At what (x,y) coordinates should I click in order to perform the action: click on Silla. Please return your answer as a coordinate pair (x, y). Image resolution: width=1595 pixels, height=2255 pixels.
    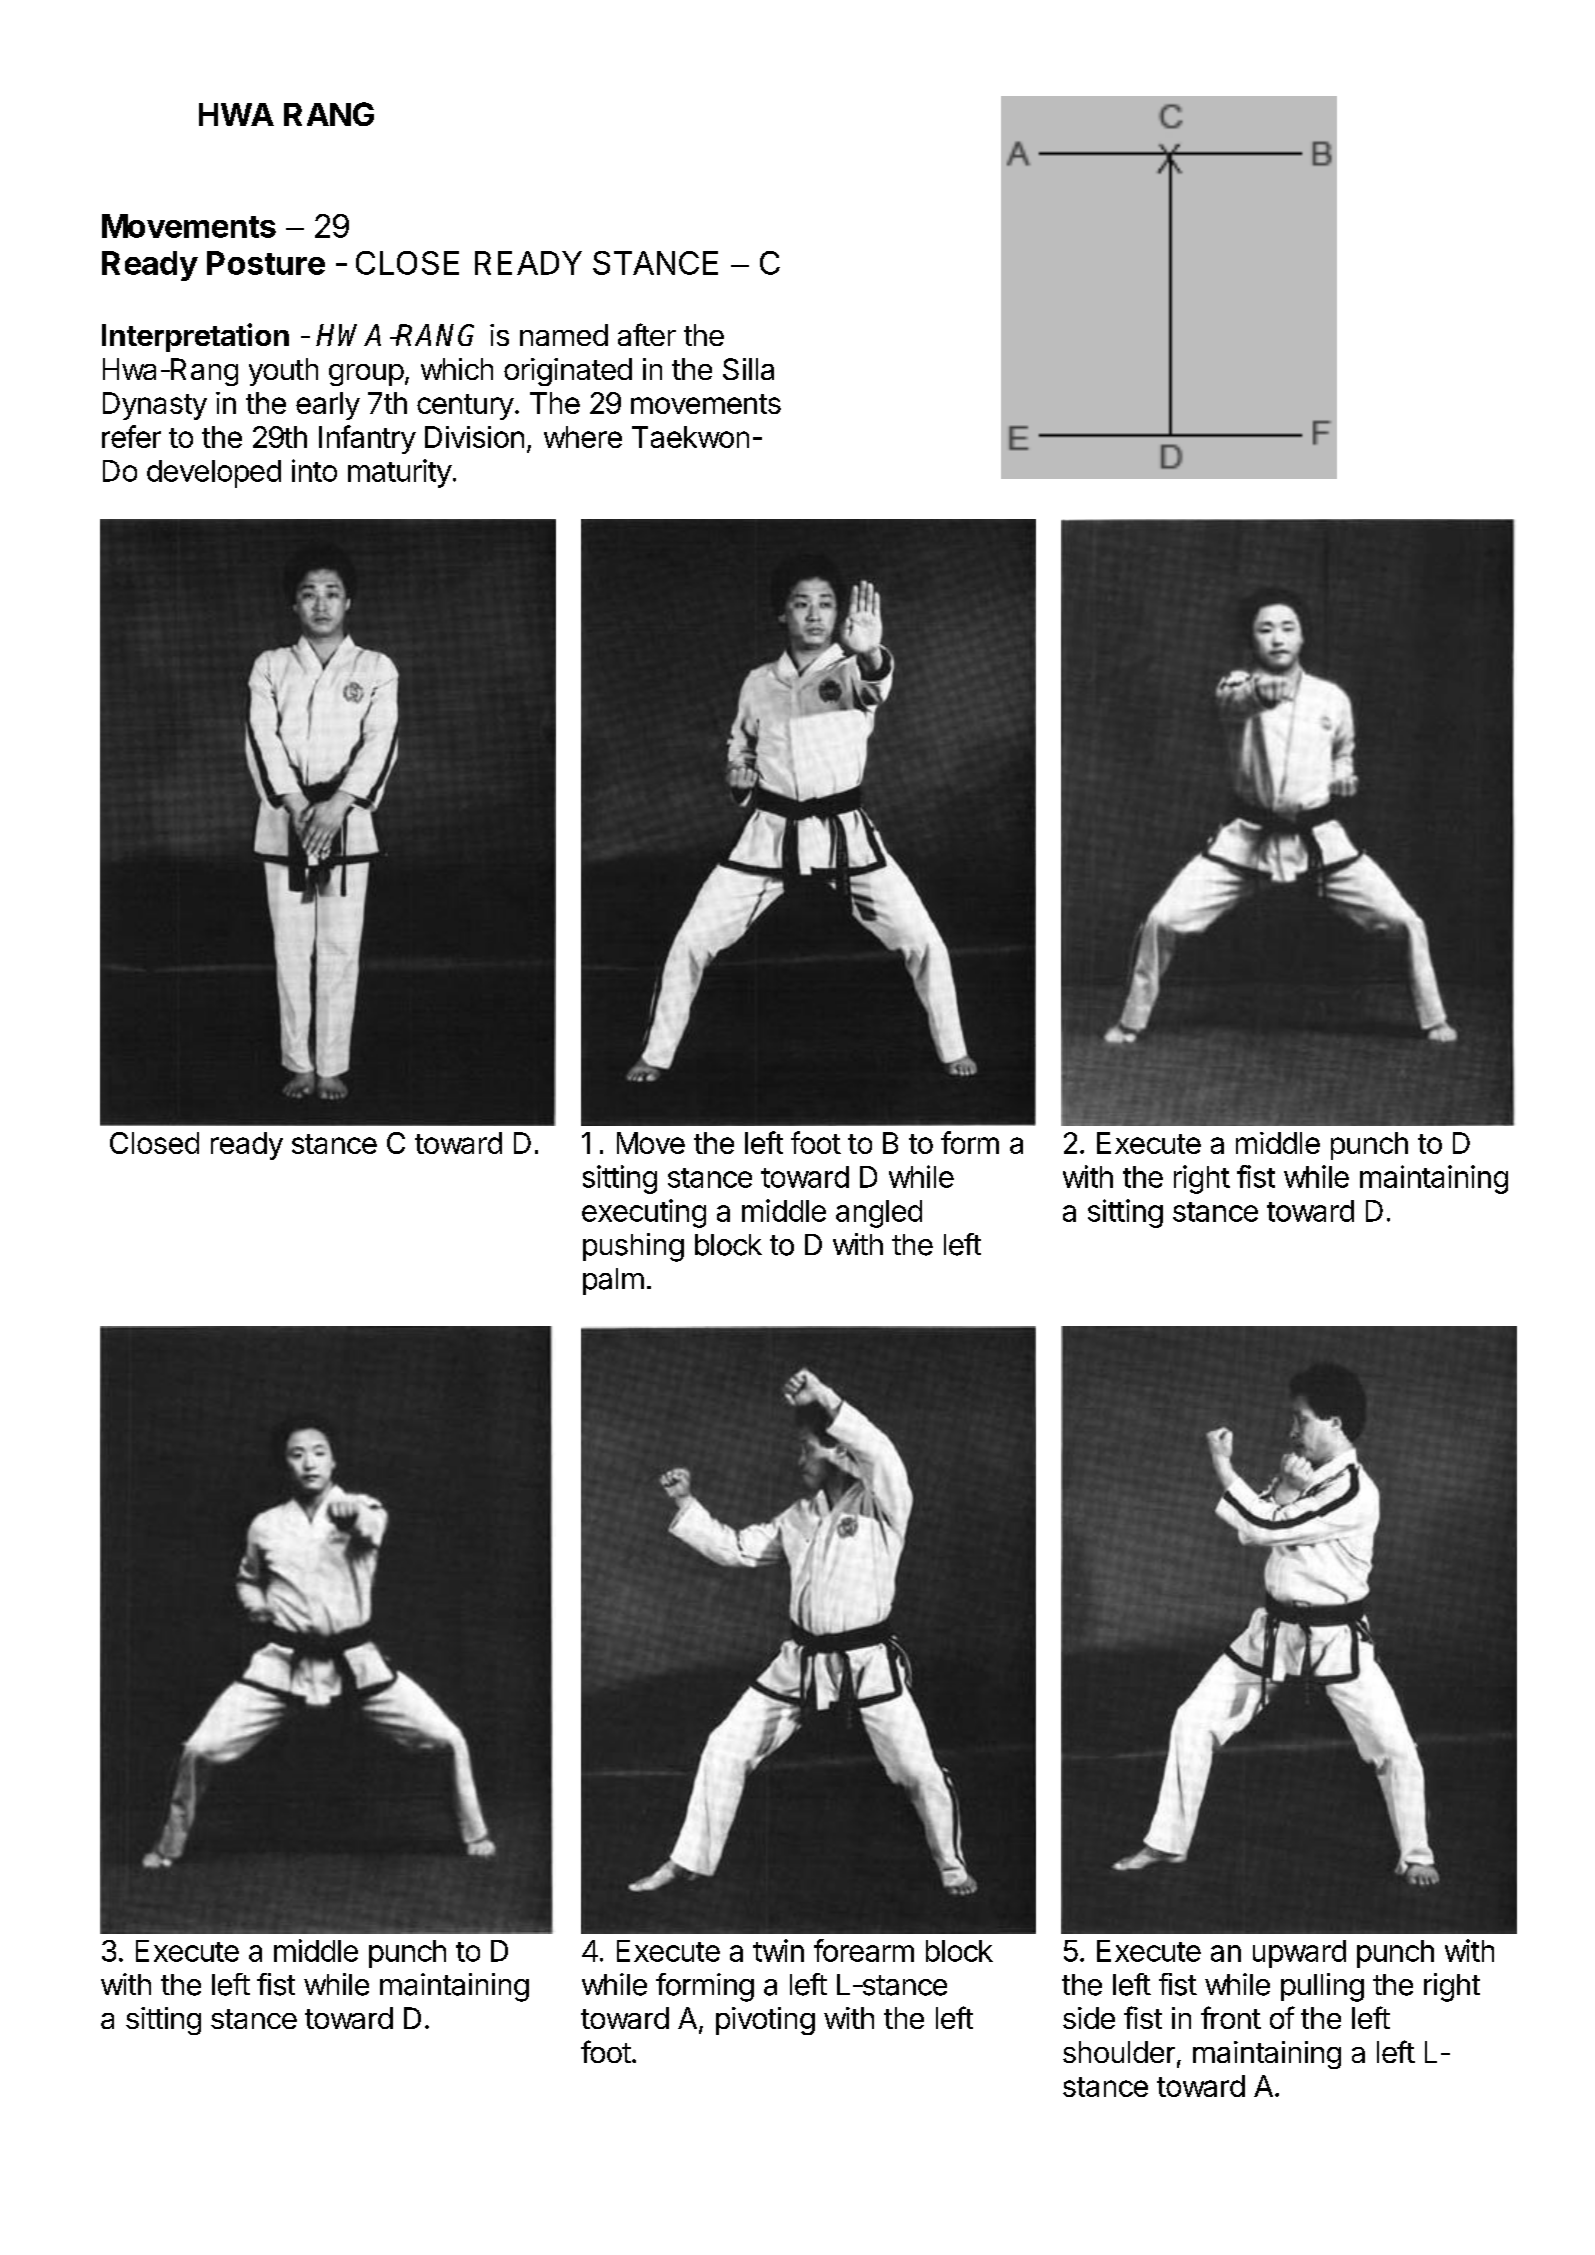
    Looking at the image, I should click on (748, 369).
